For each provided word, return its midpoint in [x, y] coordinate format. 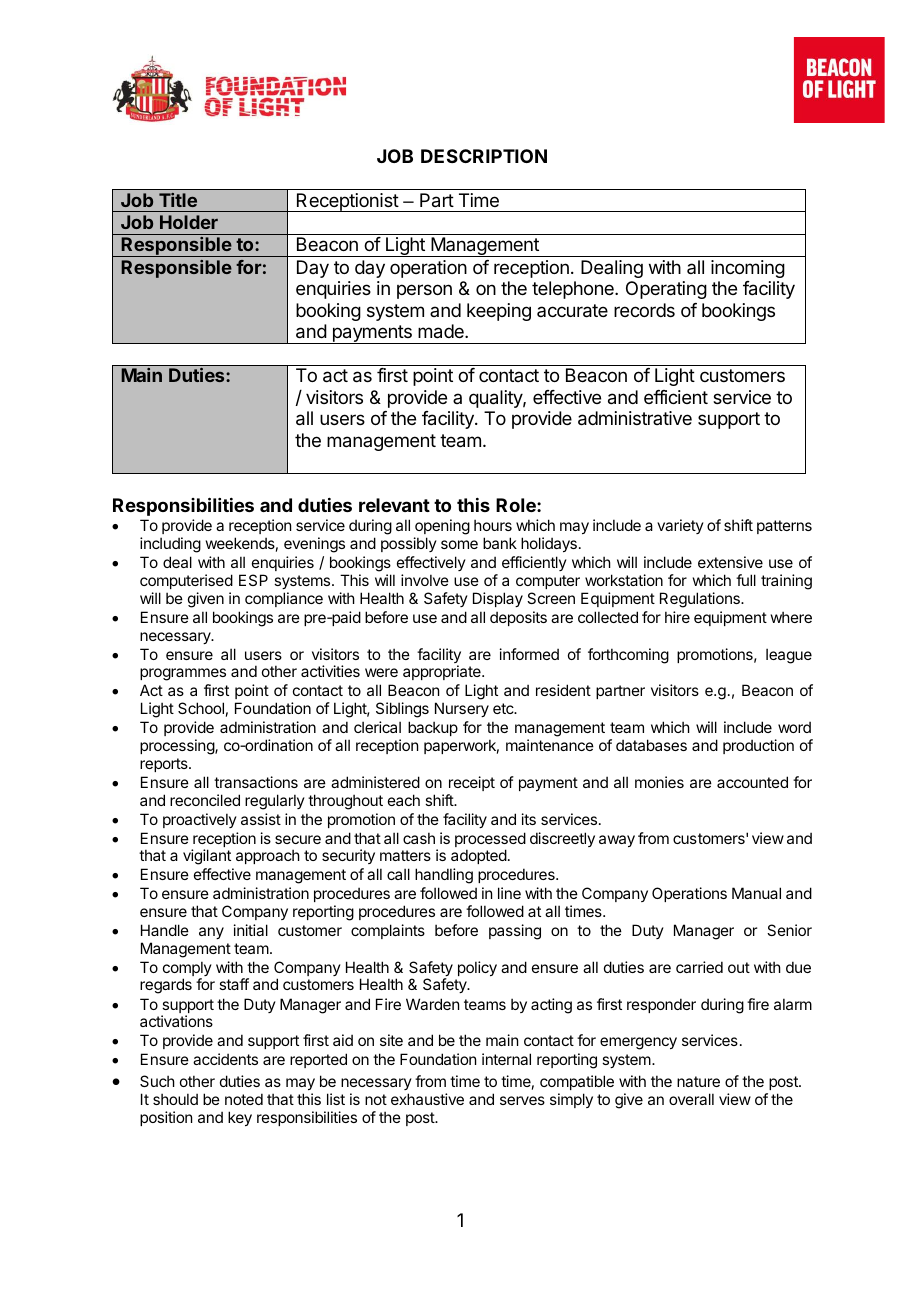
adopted [479, 856]
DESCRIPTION [484, 156]
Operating [666, 290]
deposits [518, 618]
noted [244, 1099]
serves [522, 1100]
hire [677, 617]
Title [178, 200]
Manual [756, 893]
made [442, 331]
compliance [284, 599]
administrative [635, 418]
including [170, 545]
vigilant [207, 857]
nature [698, 1081]
